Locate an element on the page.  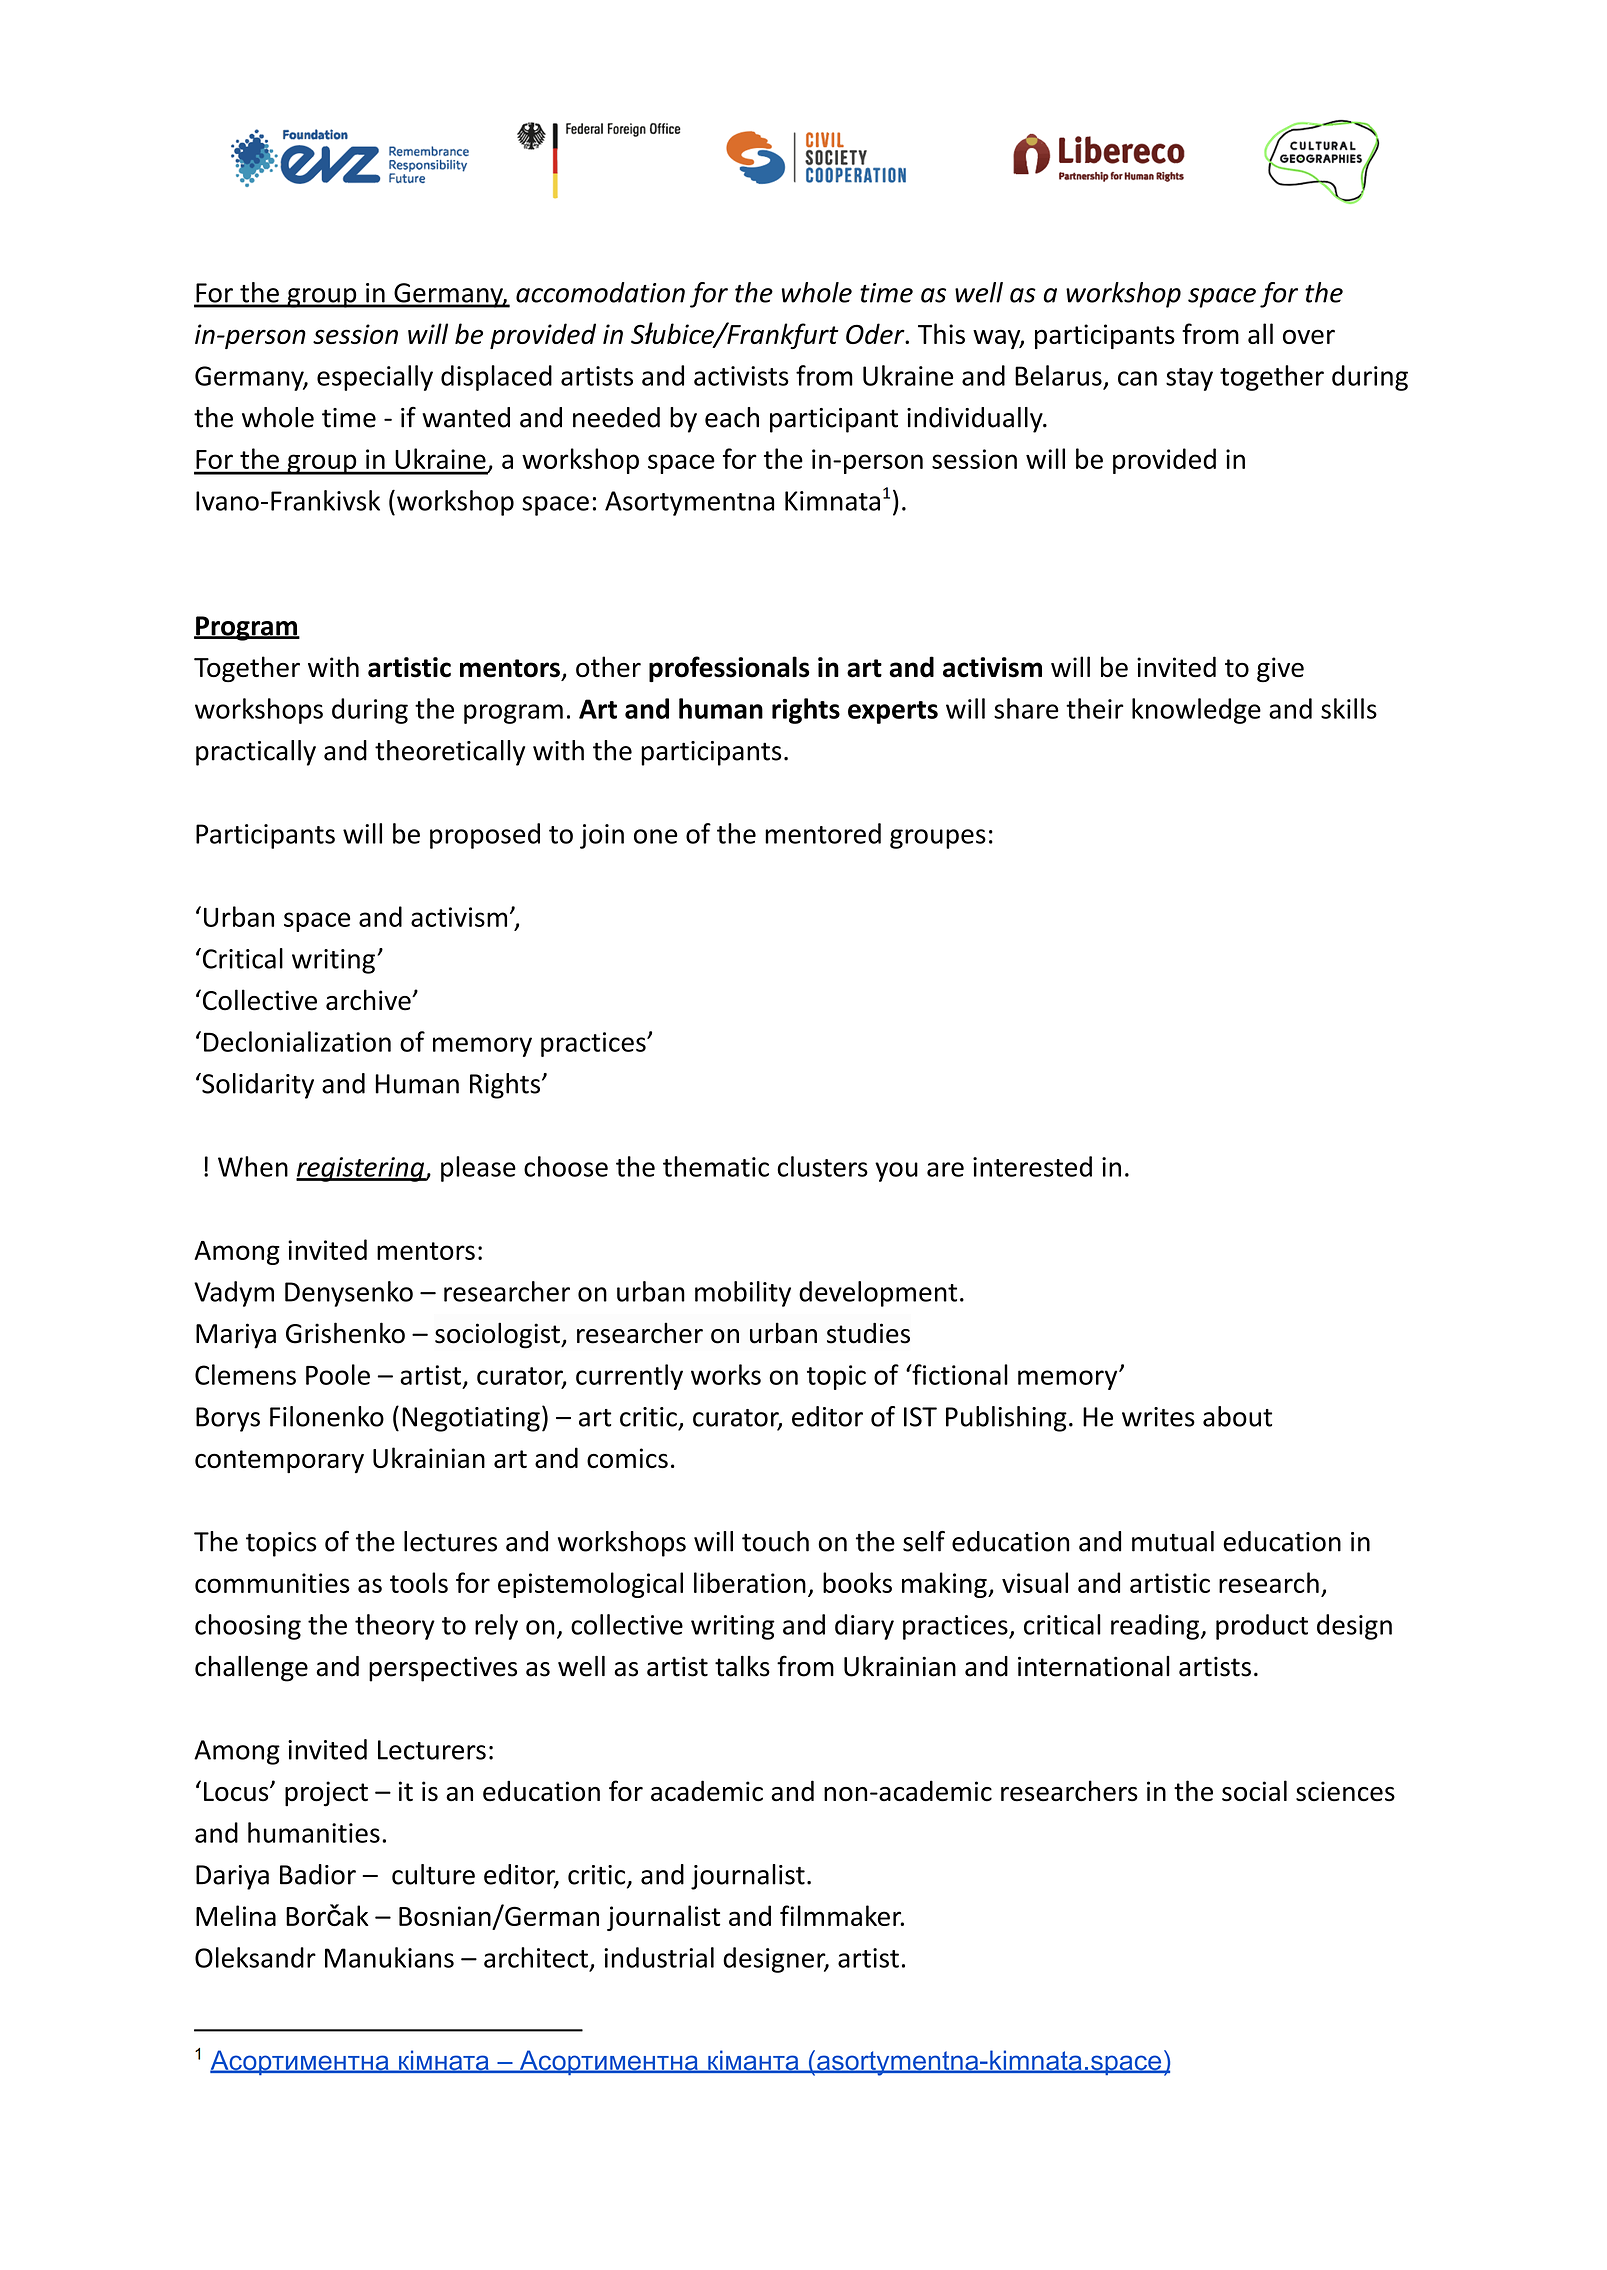
stay is located at coordinates (1189, 379).
